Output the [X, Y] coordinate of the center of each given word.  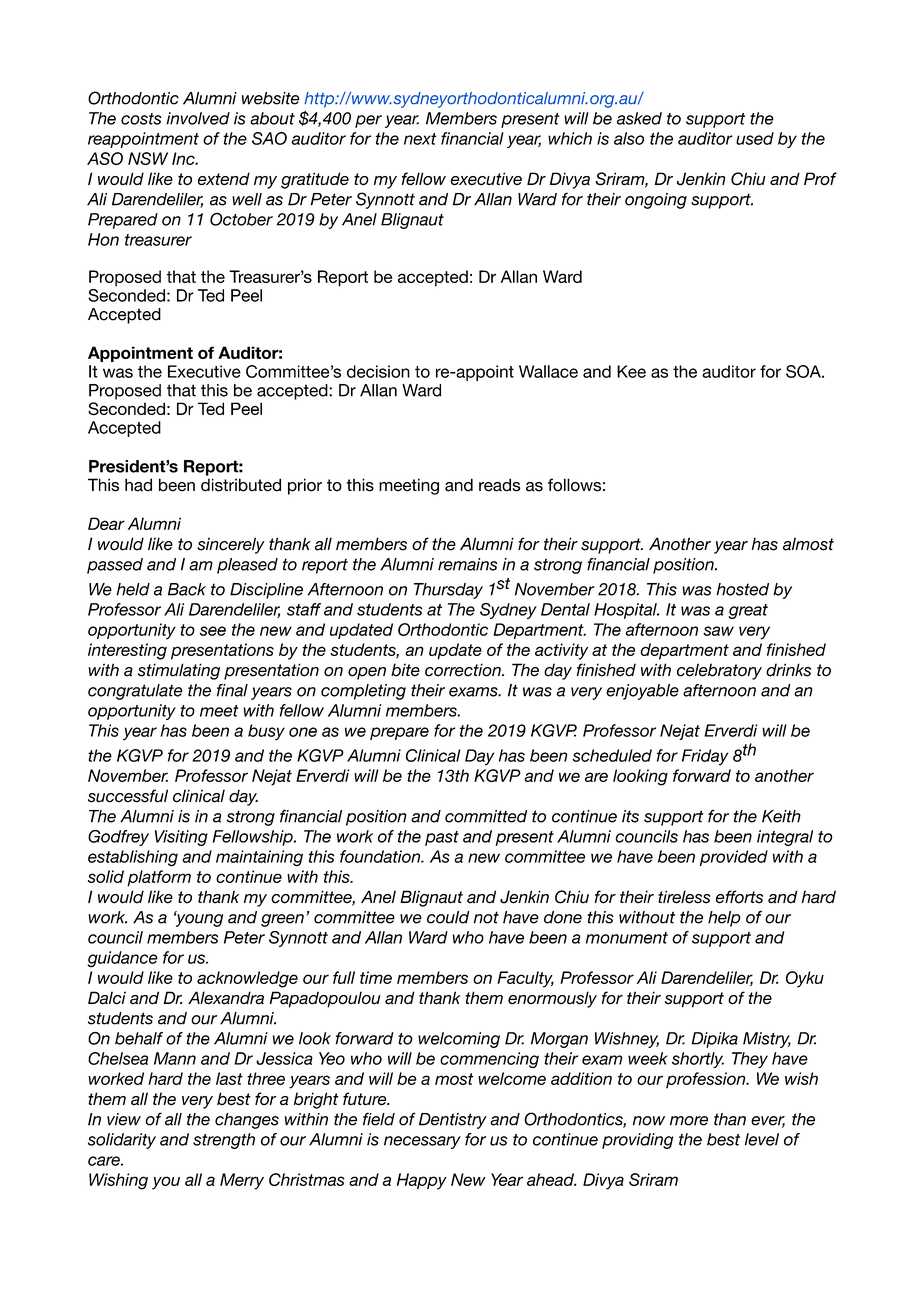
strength [224, 1141]
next [420, 139]
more [689, 1121]
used [755, 138]
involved [198, 118]
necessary [422, 1142]
